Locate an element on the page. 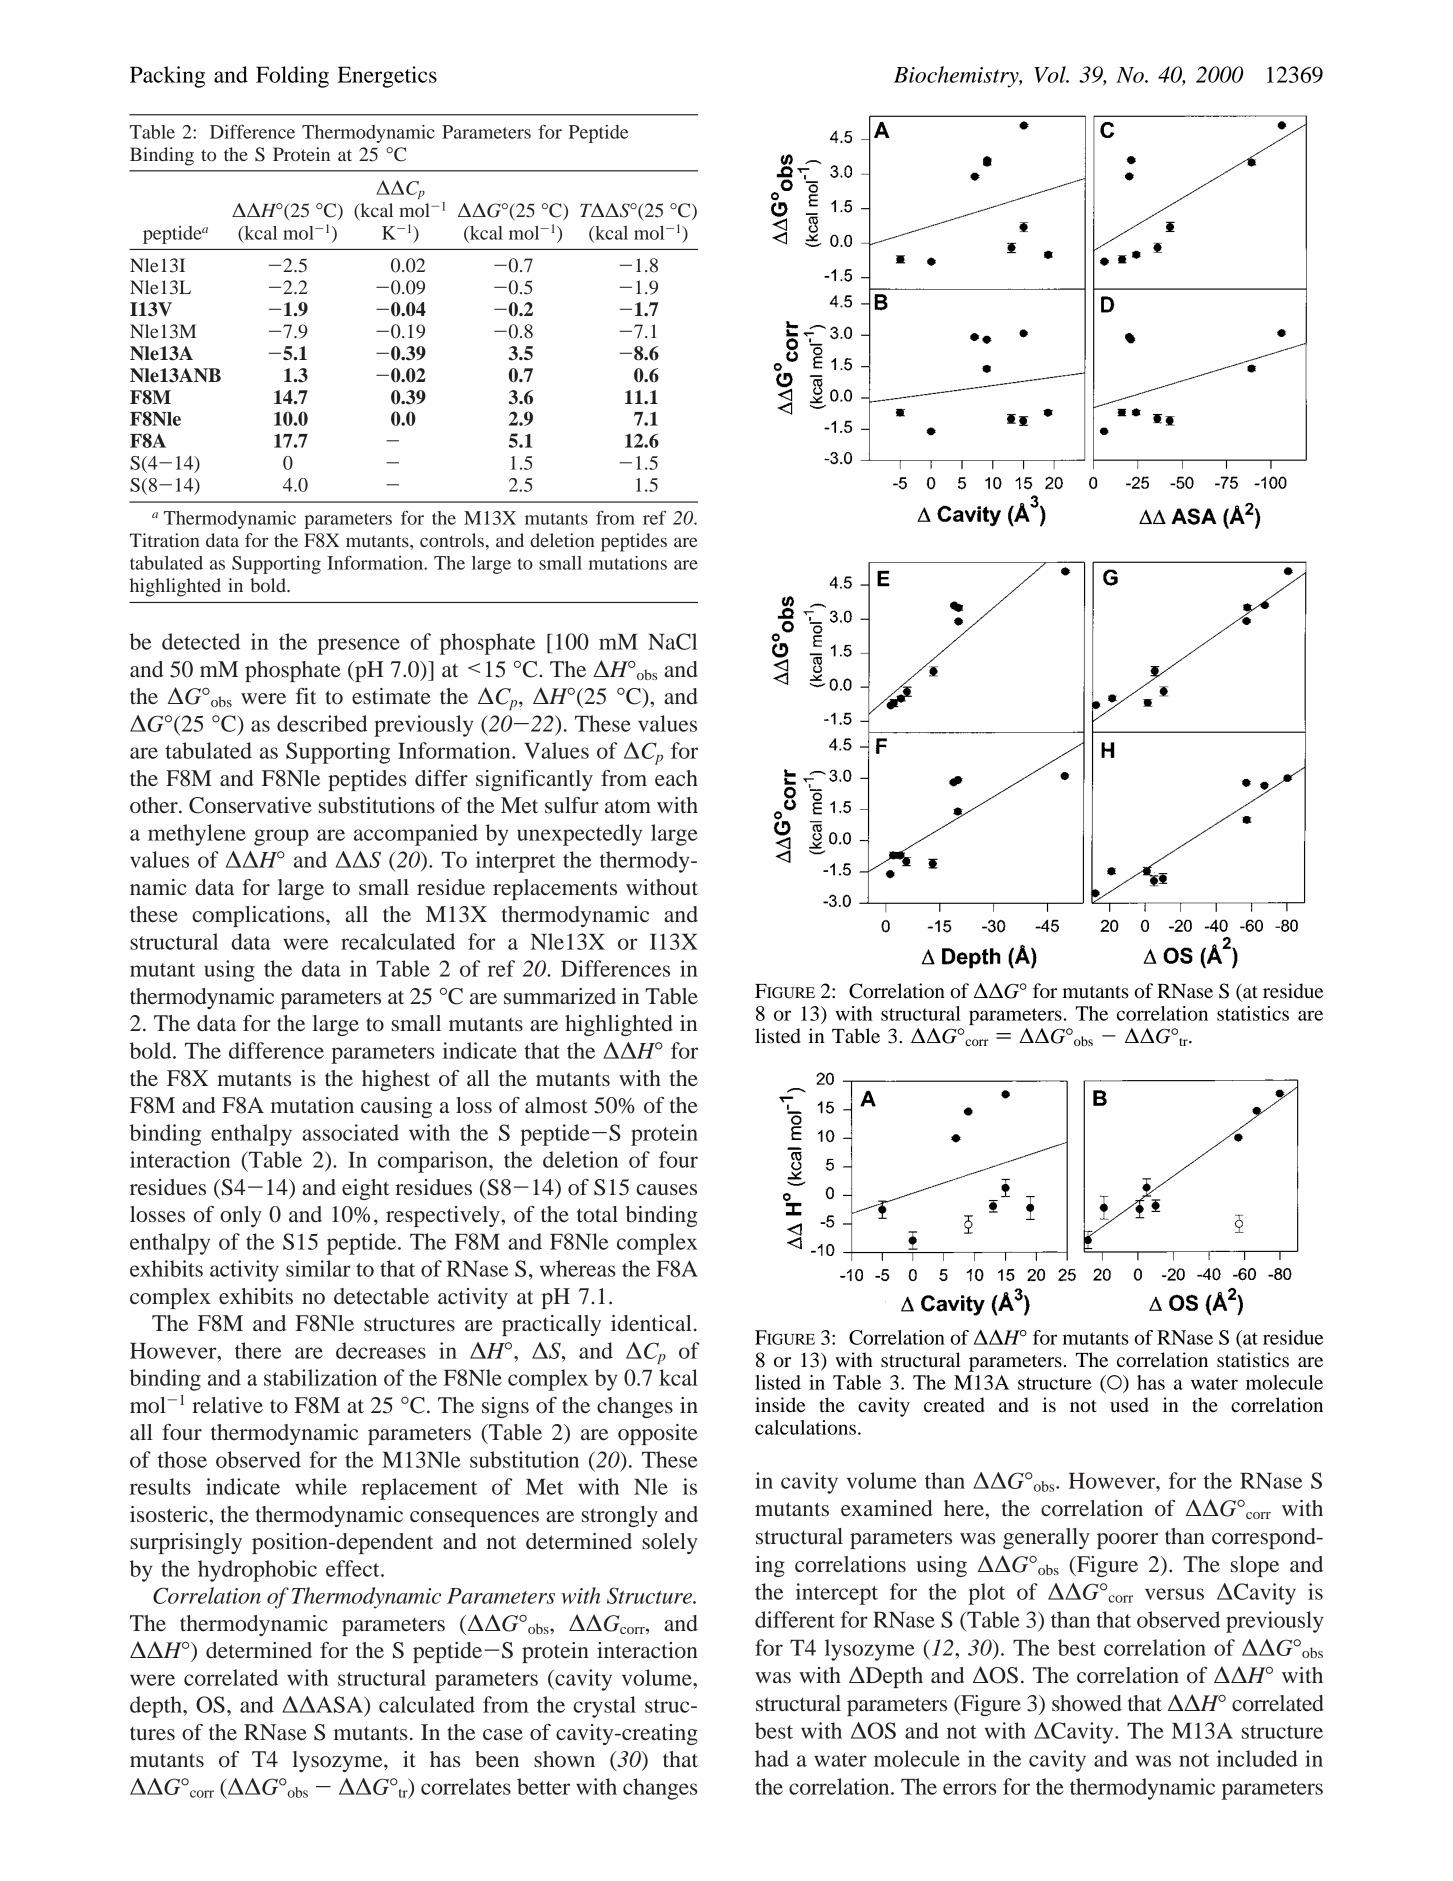 The width and height of the document is (1453, 1881). Folding is located at coordinates (292, 77).
